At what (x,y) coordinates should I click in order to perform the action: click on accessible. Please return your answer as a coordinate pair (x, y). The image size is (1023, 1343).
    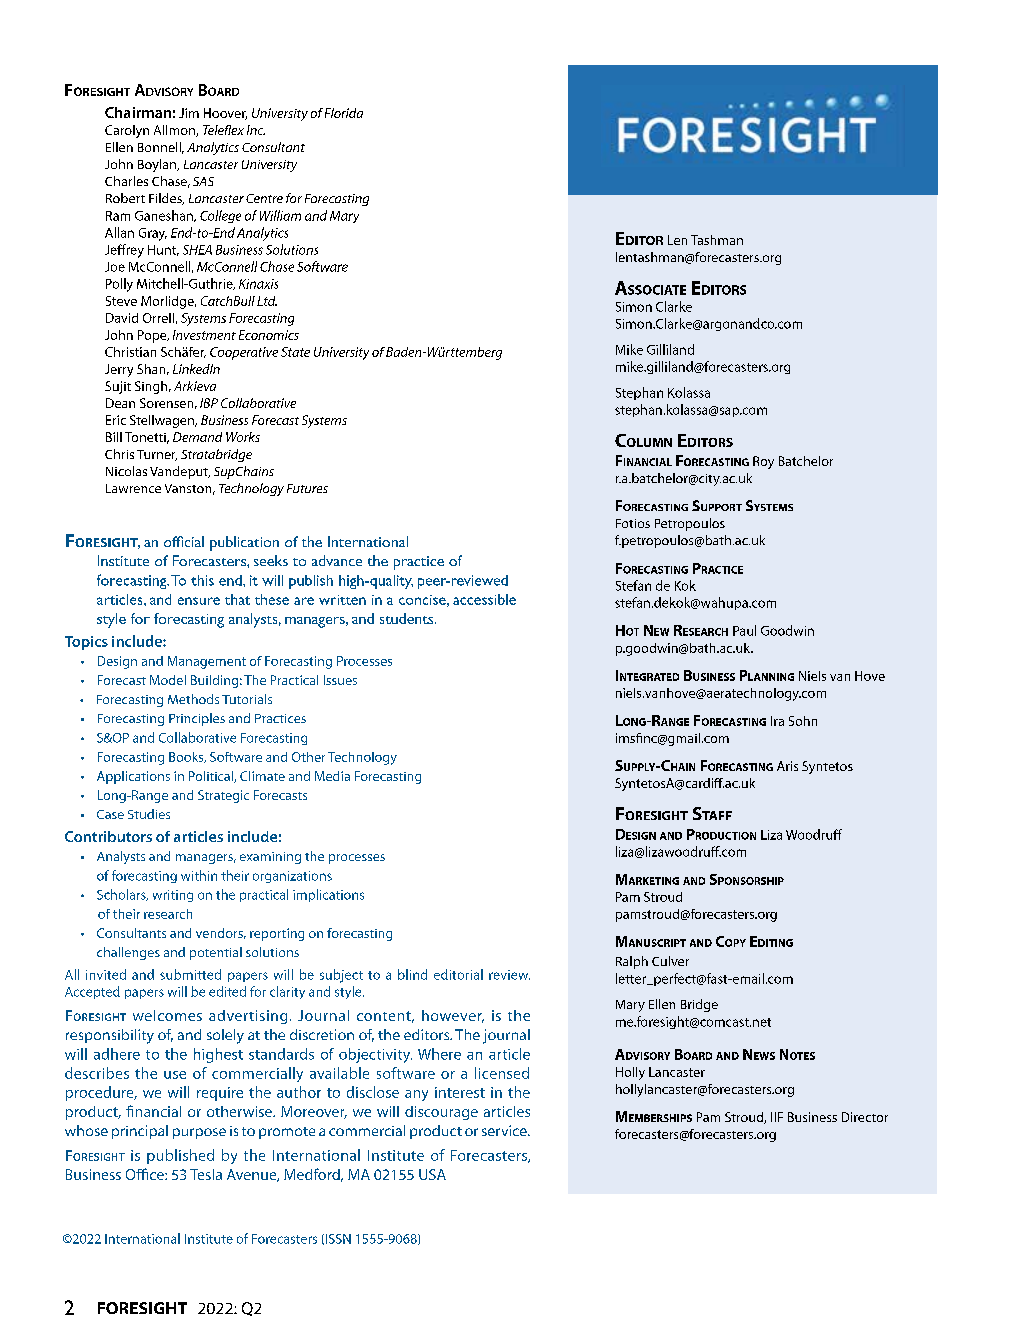
    Looking at the image, I should click on (484, 599).
